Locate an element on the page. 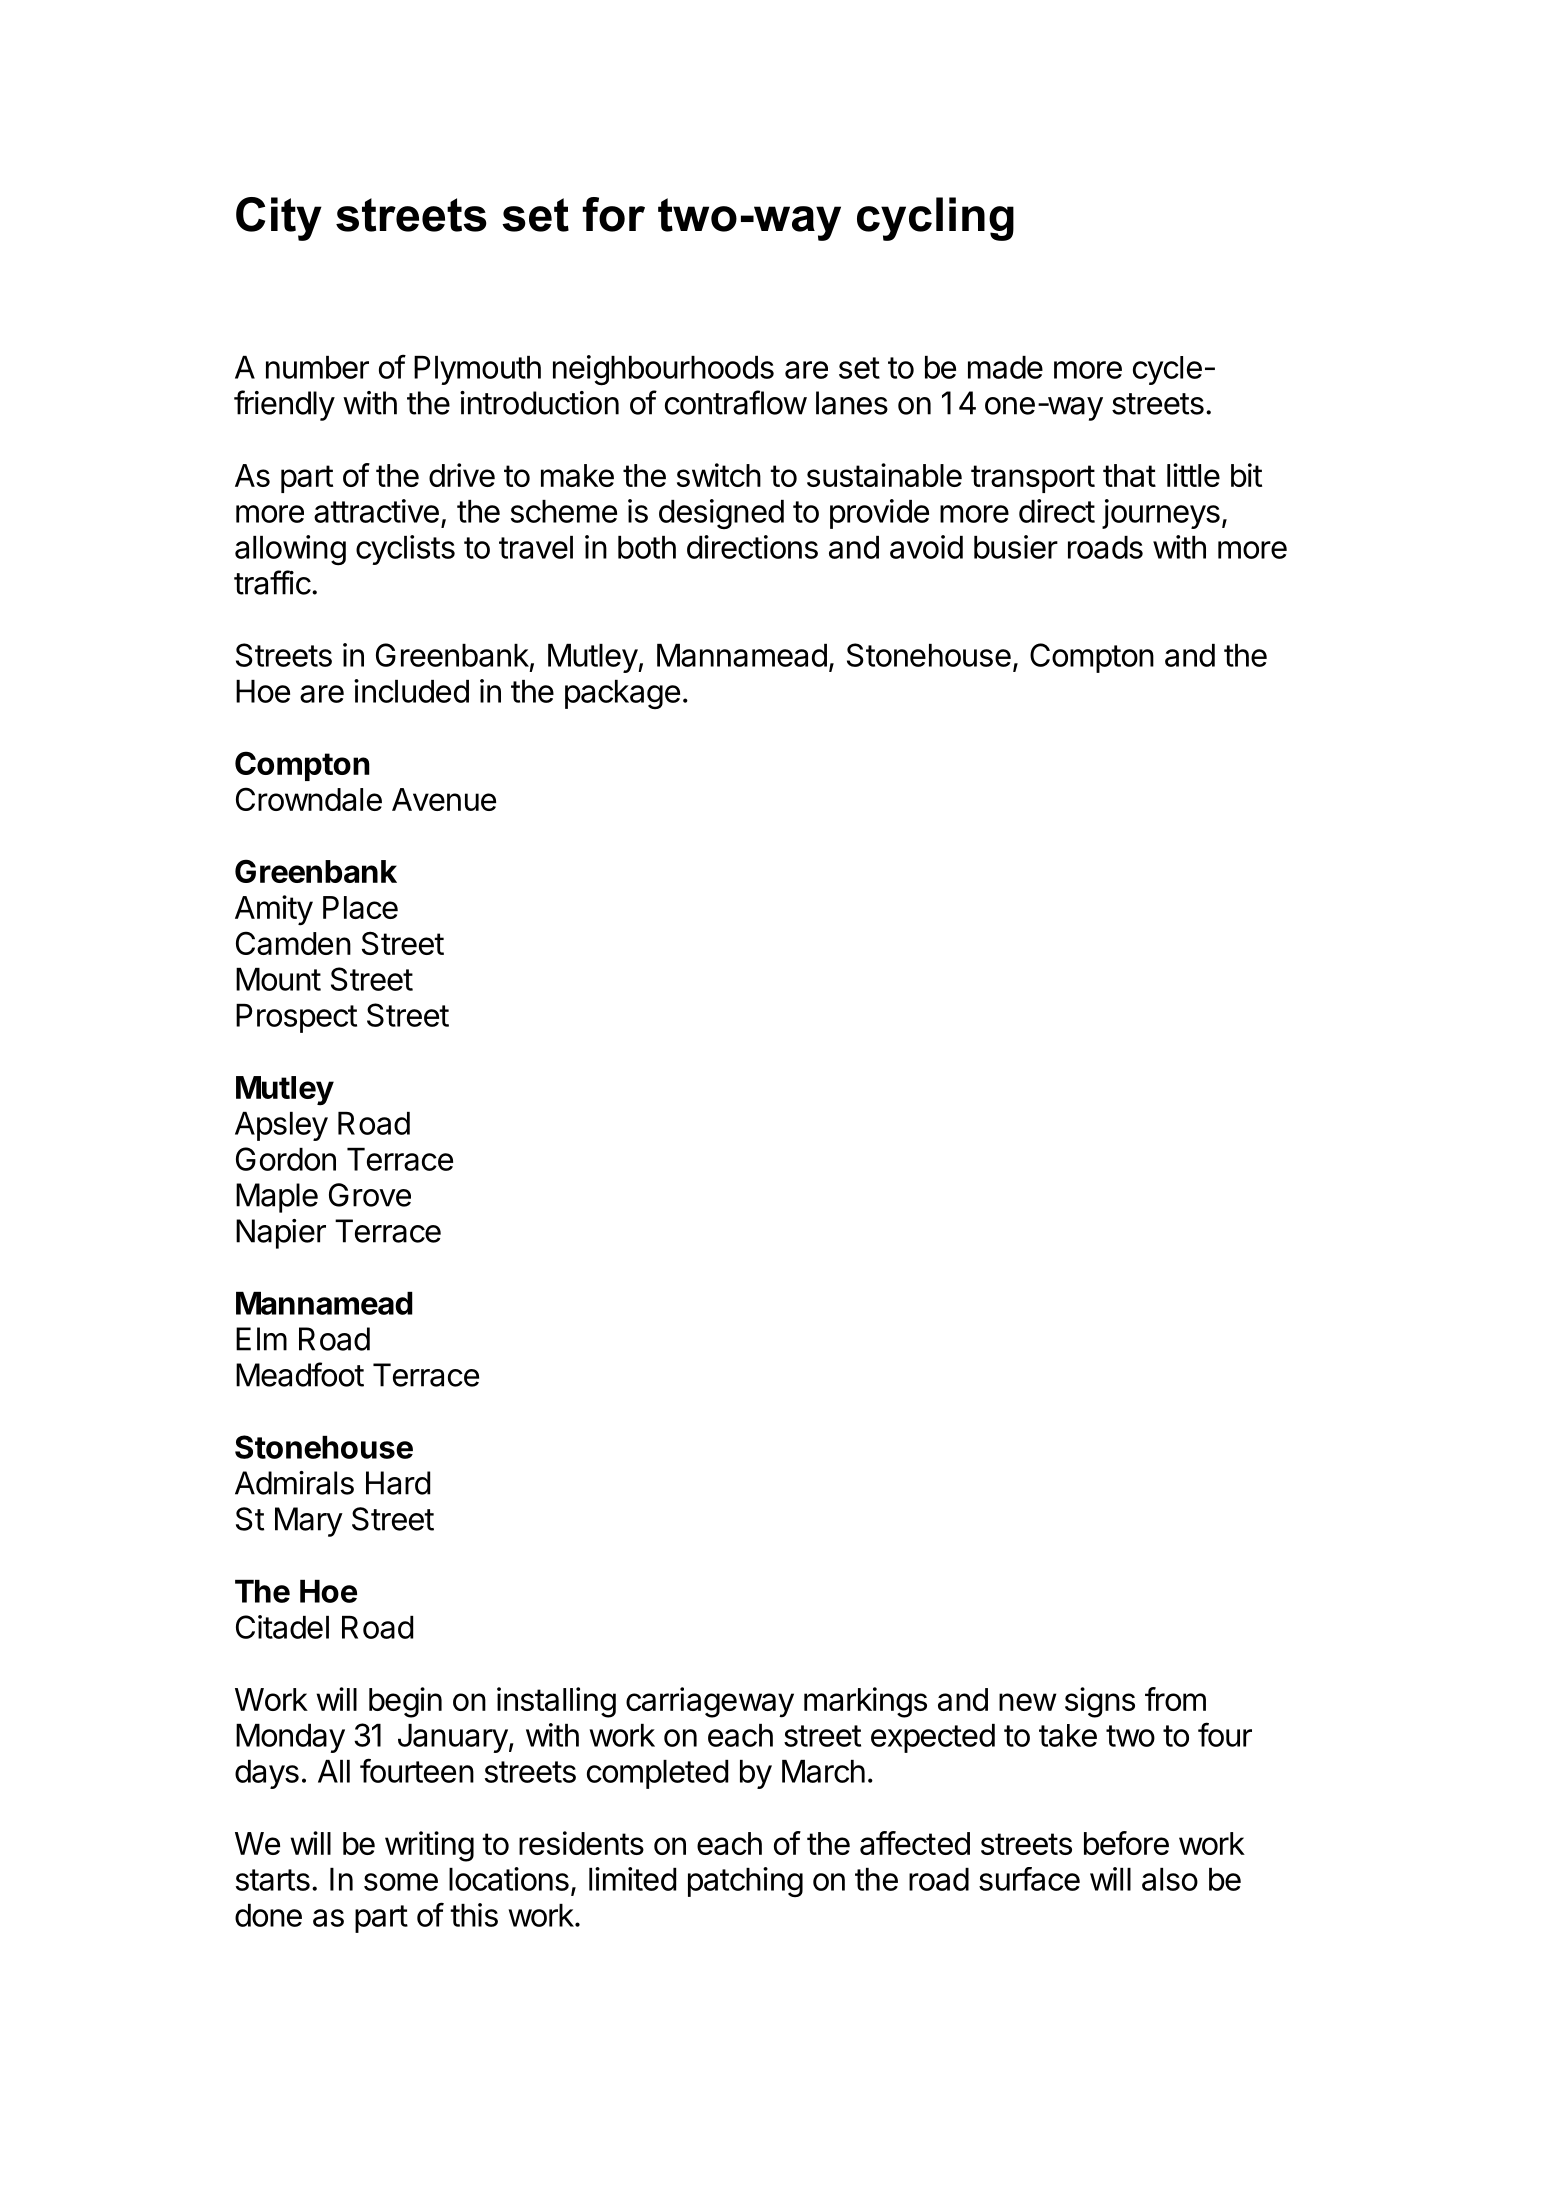 The image size is (1547, 2188). carriageway is located at coordinates (710, 1702).
